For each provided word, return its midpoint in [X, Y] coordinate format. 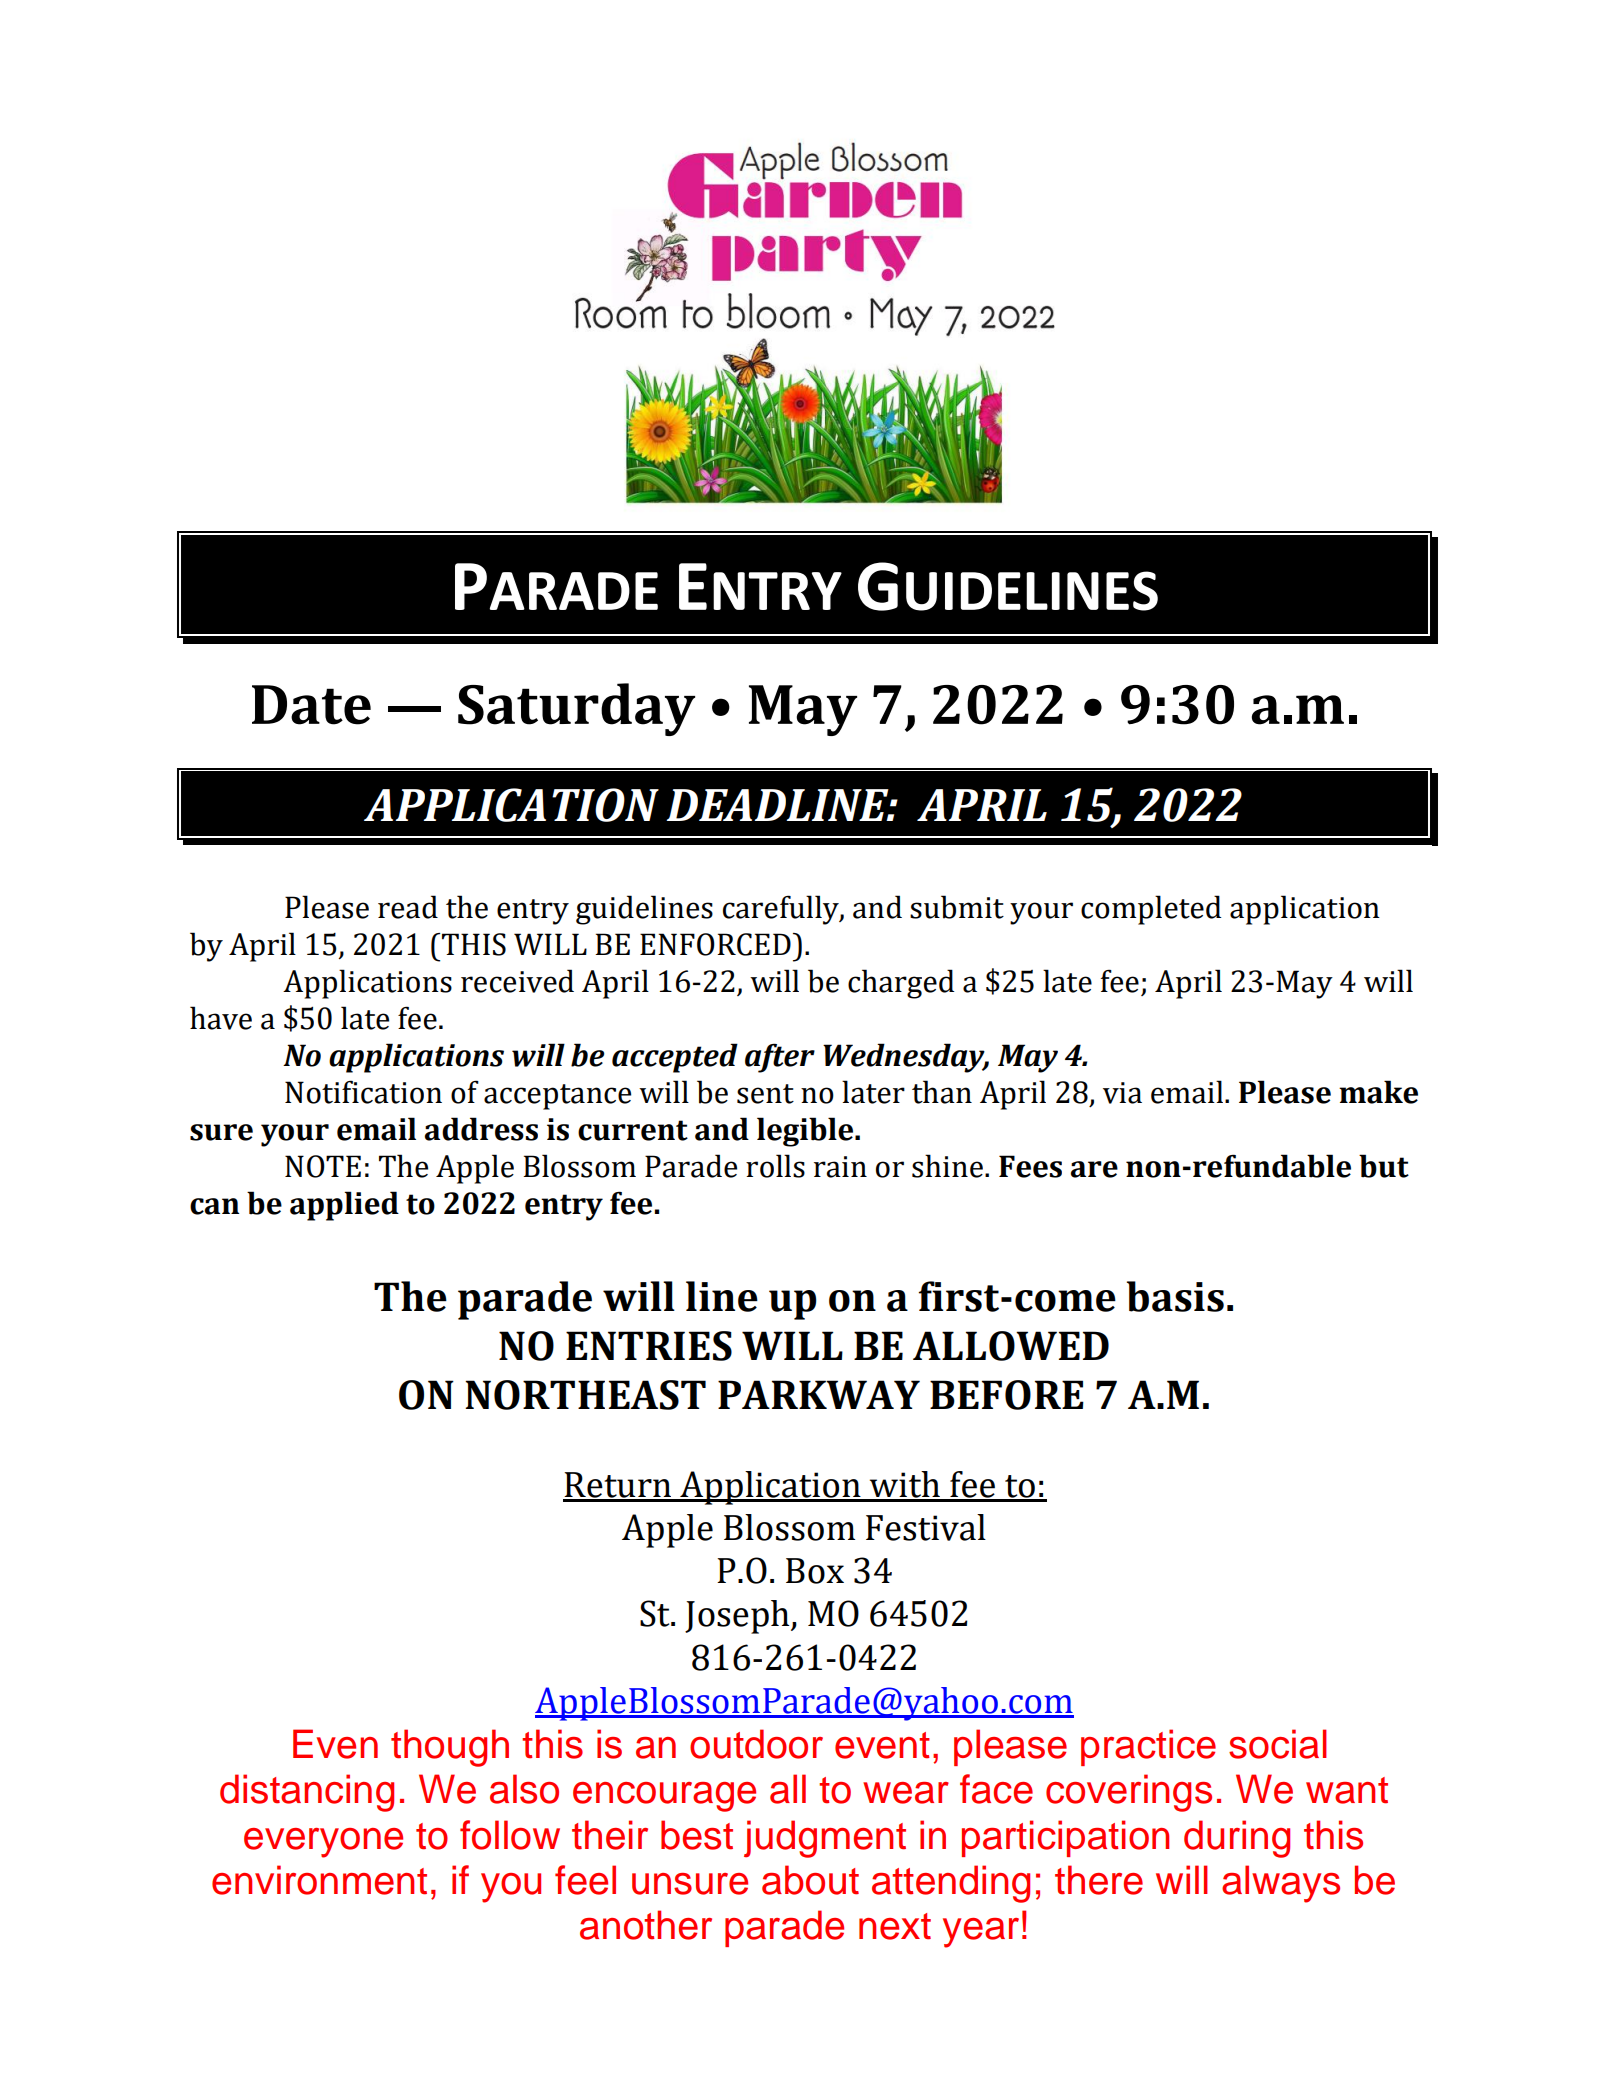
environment [319, 1880]
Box [815, 1571]
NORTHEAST [585, 1395]
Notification [363, 1092]
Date [311, 705]
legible [806, 1132]
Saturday [576, 709]
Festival [926, 1527]
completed [1151, 910]
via [1122, 1093]
